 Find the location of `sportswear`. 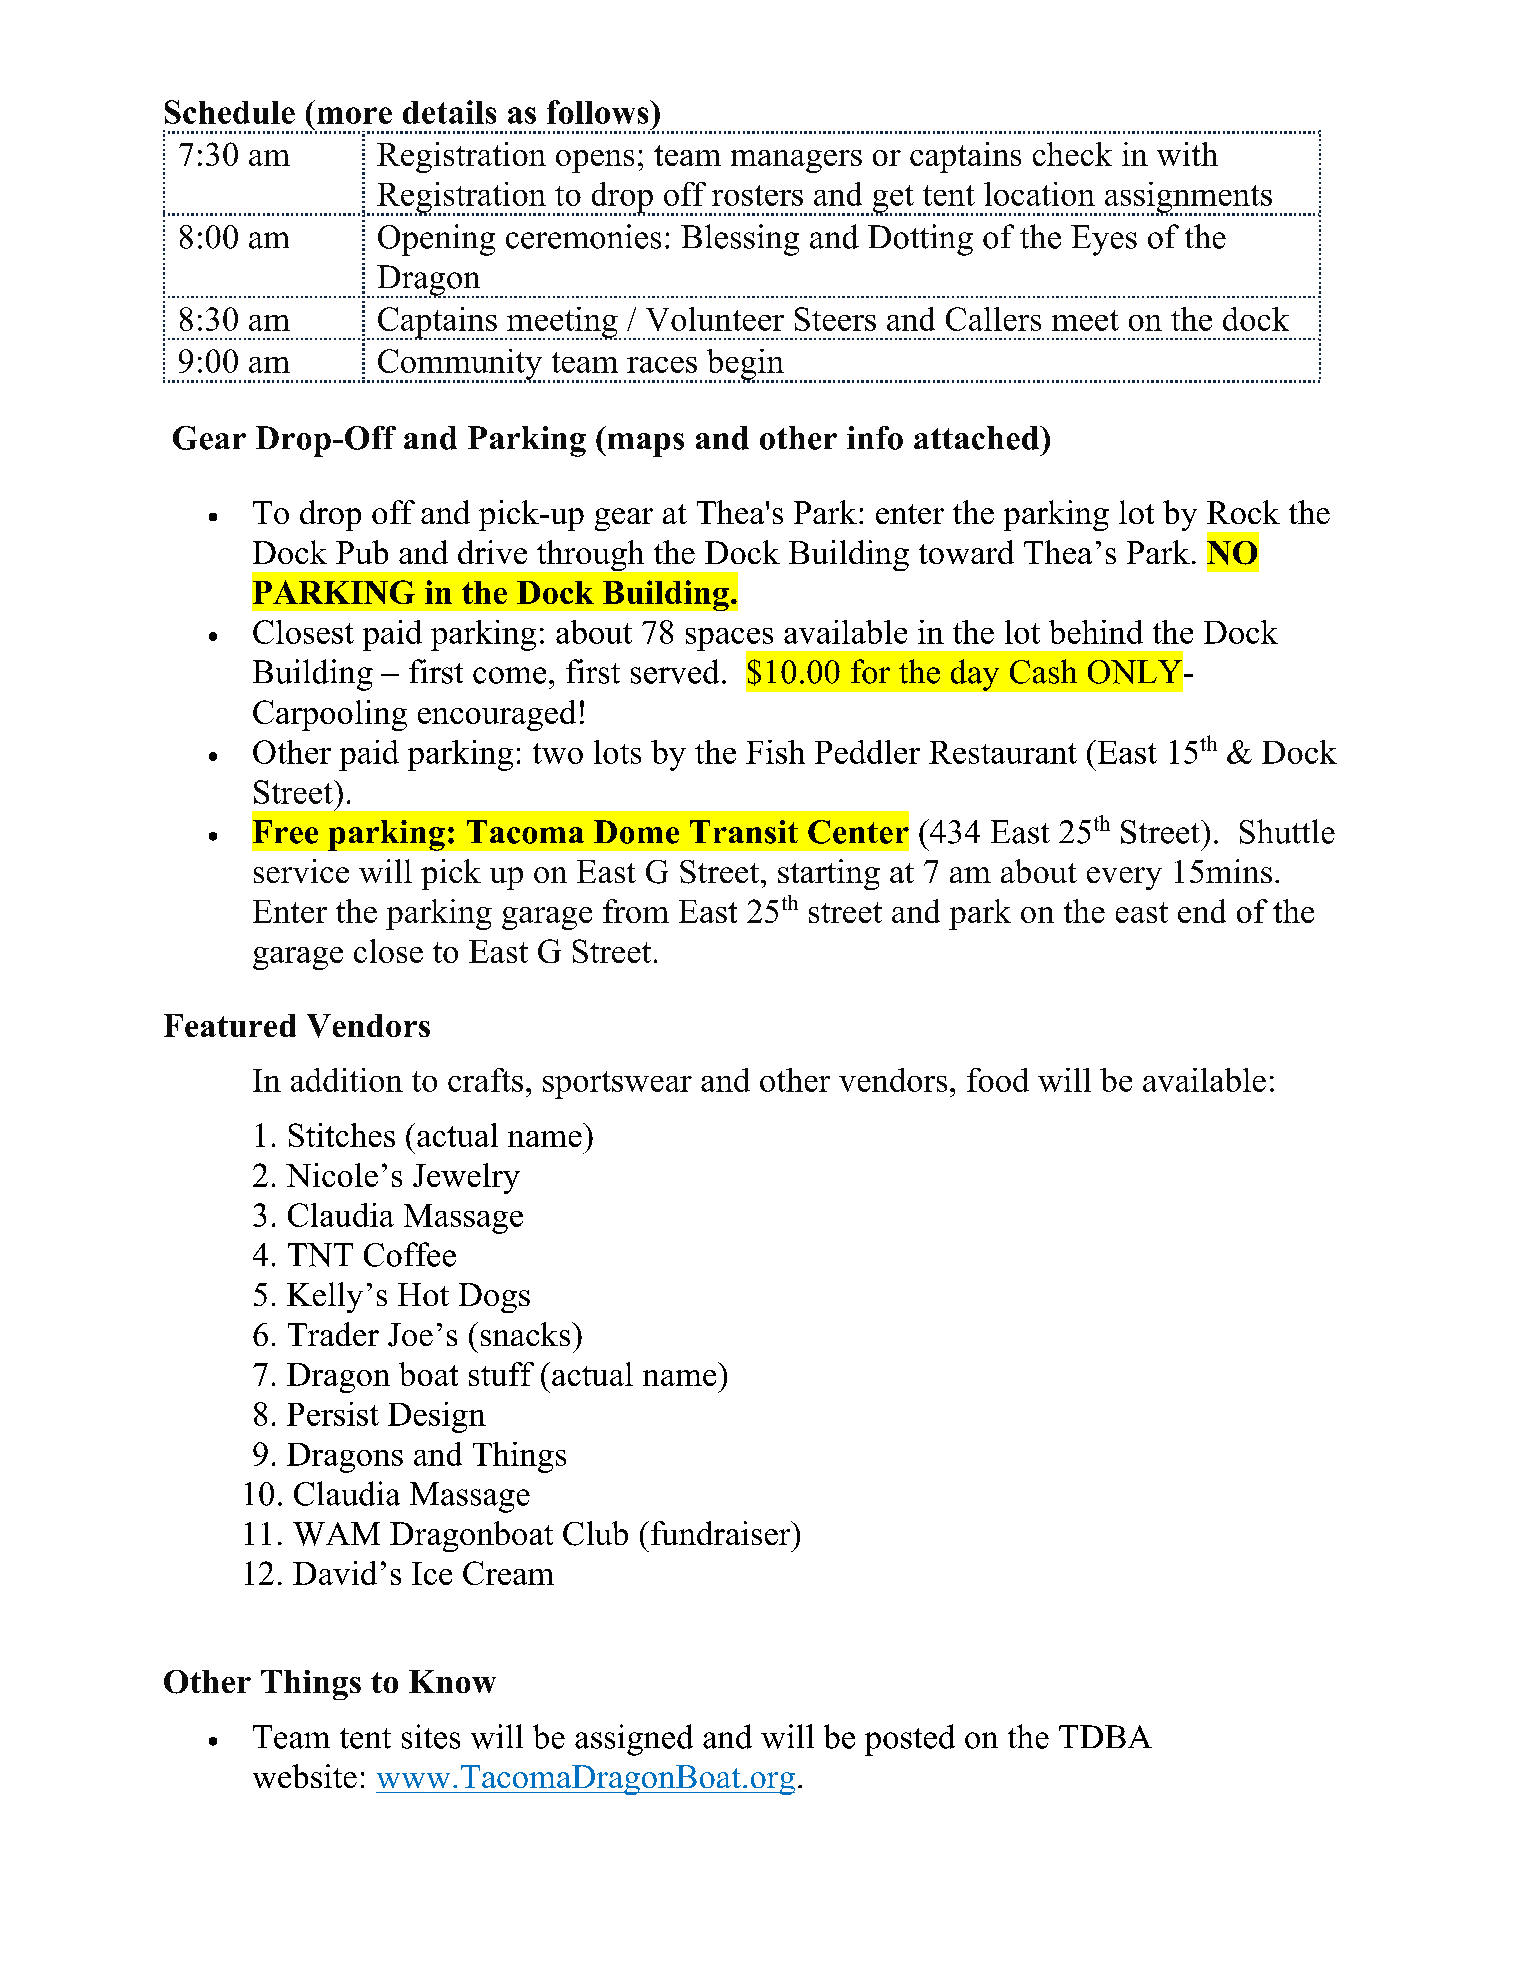

sportswear is located at coordinates (617, 1085).
